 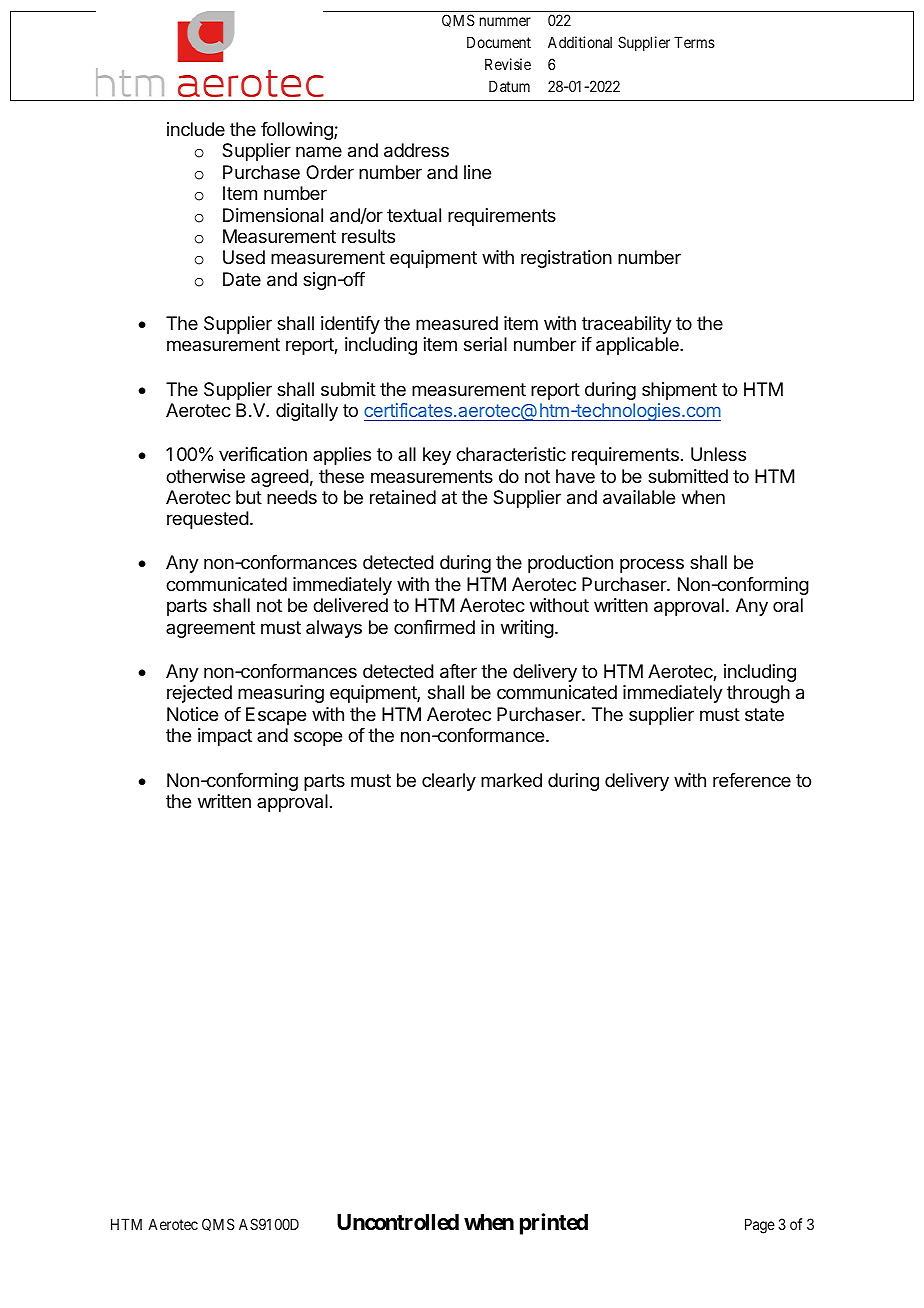 I want to click on verification, so click(x=263, y=454).
